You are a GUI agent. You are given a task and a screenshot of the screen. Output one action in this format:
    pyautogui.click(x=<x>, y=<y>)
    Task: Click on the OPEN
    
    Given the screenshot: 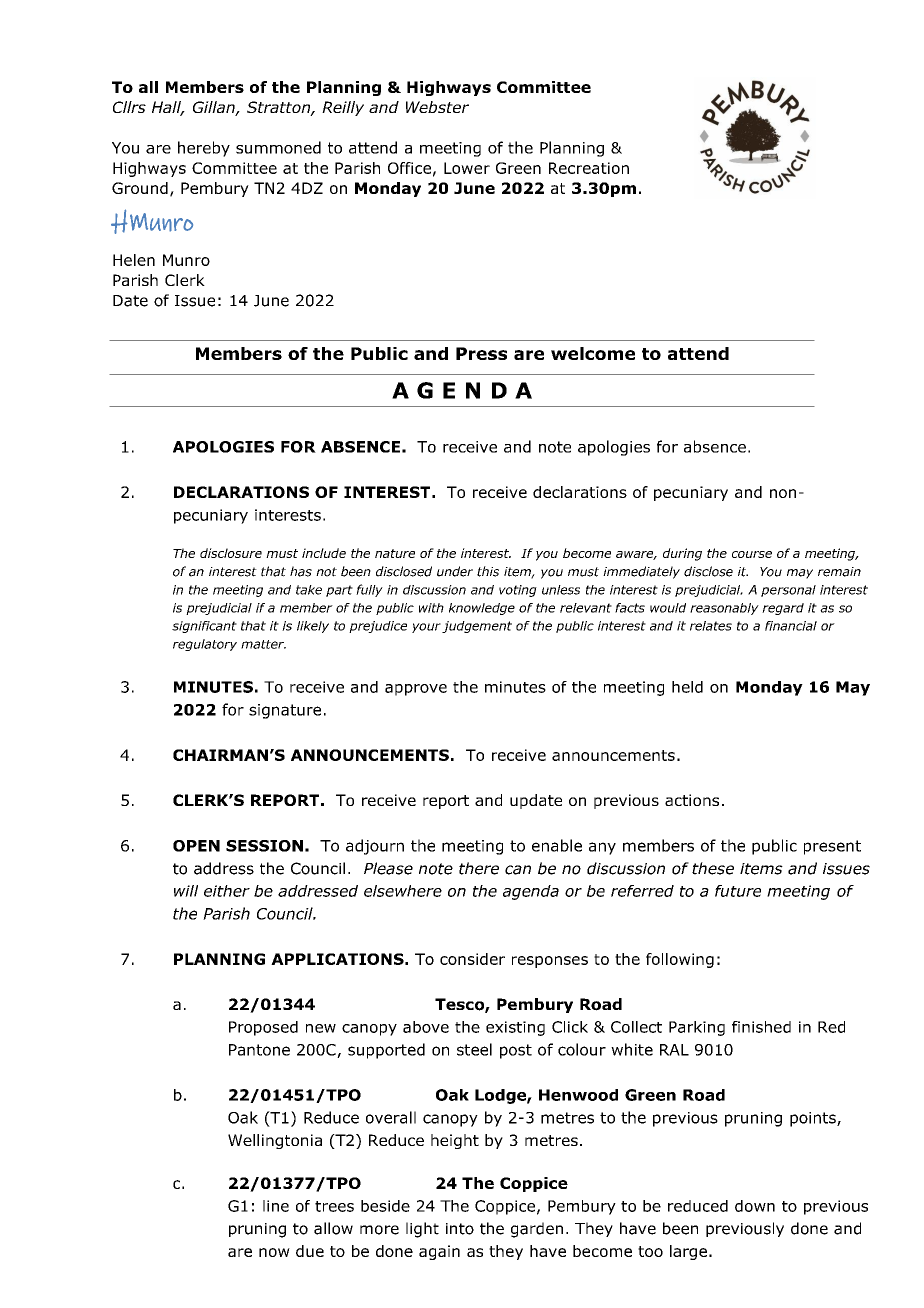 What is the action you would take?
    pyautogui.click(x=196, y=846)
